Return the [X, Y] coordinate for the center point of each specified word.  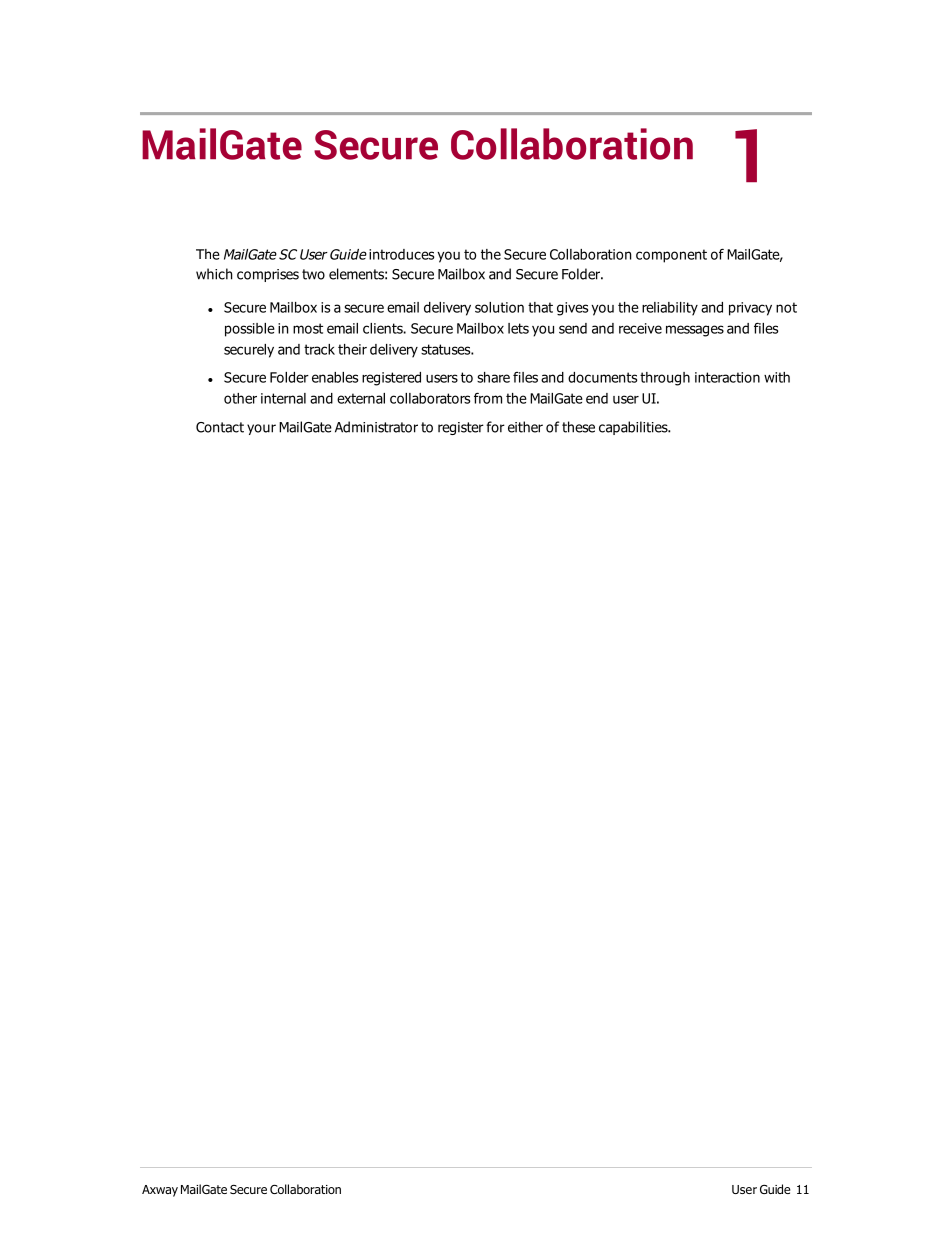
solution [499, 307]
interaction [727, 377]
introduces [401, 254]
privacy [750, 309]
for [495, 427]
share [493, 377]
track [319, 349]
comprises [268, 275]
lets [518, 328]
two [313, 274]
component [671, 256]
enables [335, 377]
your [261, 429]
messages [695, 331]
